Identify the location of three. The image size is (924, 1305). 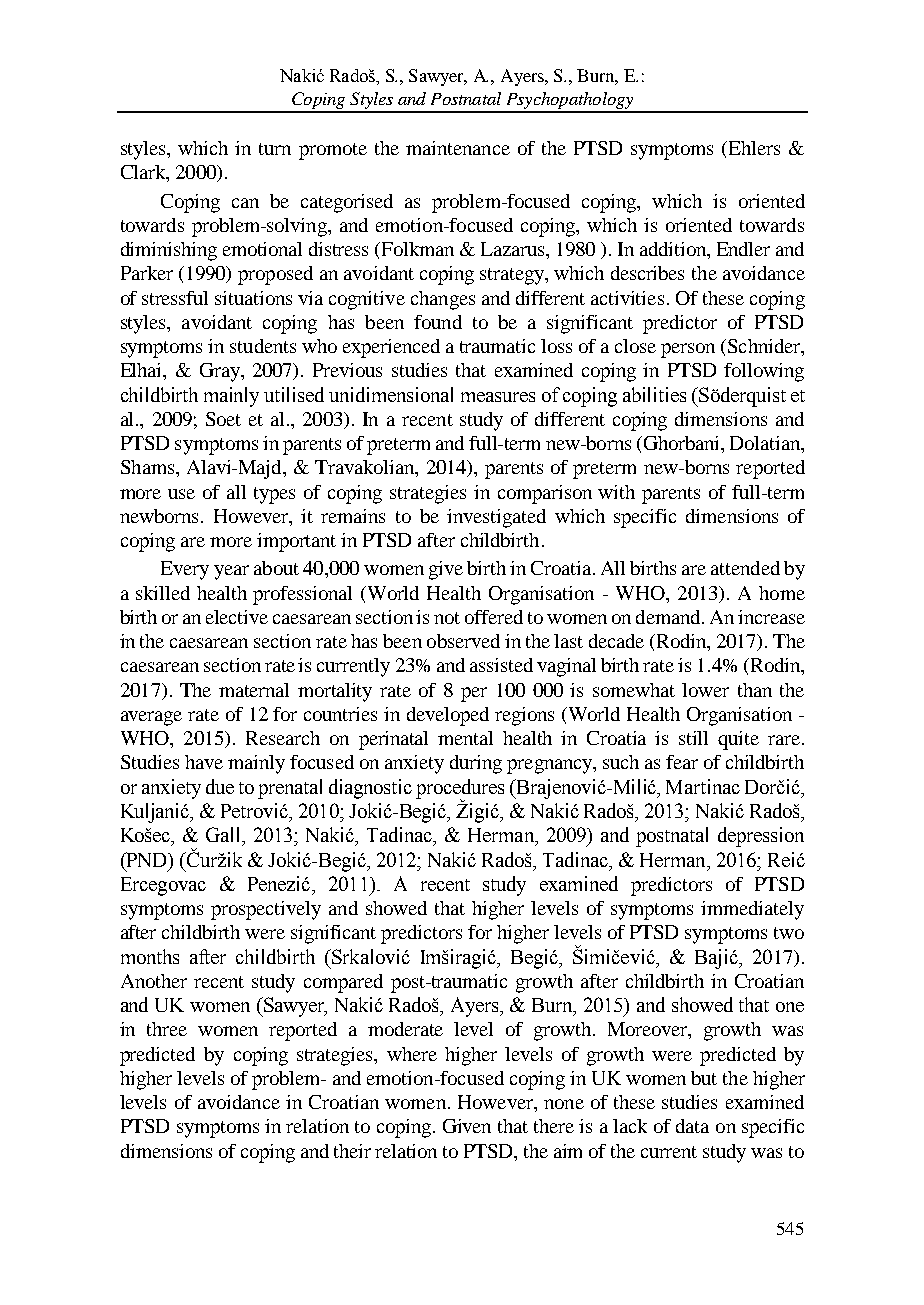
(167, 1029).
